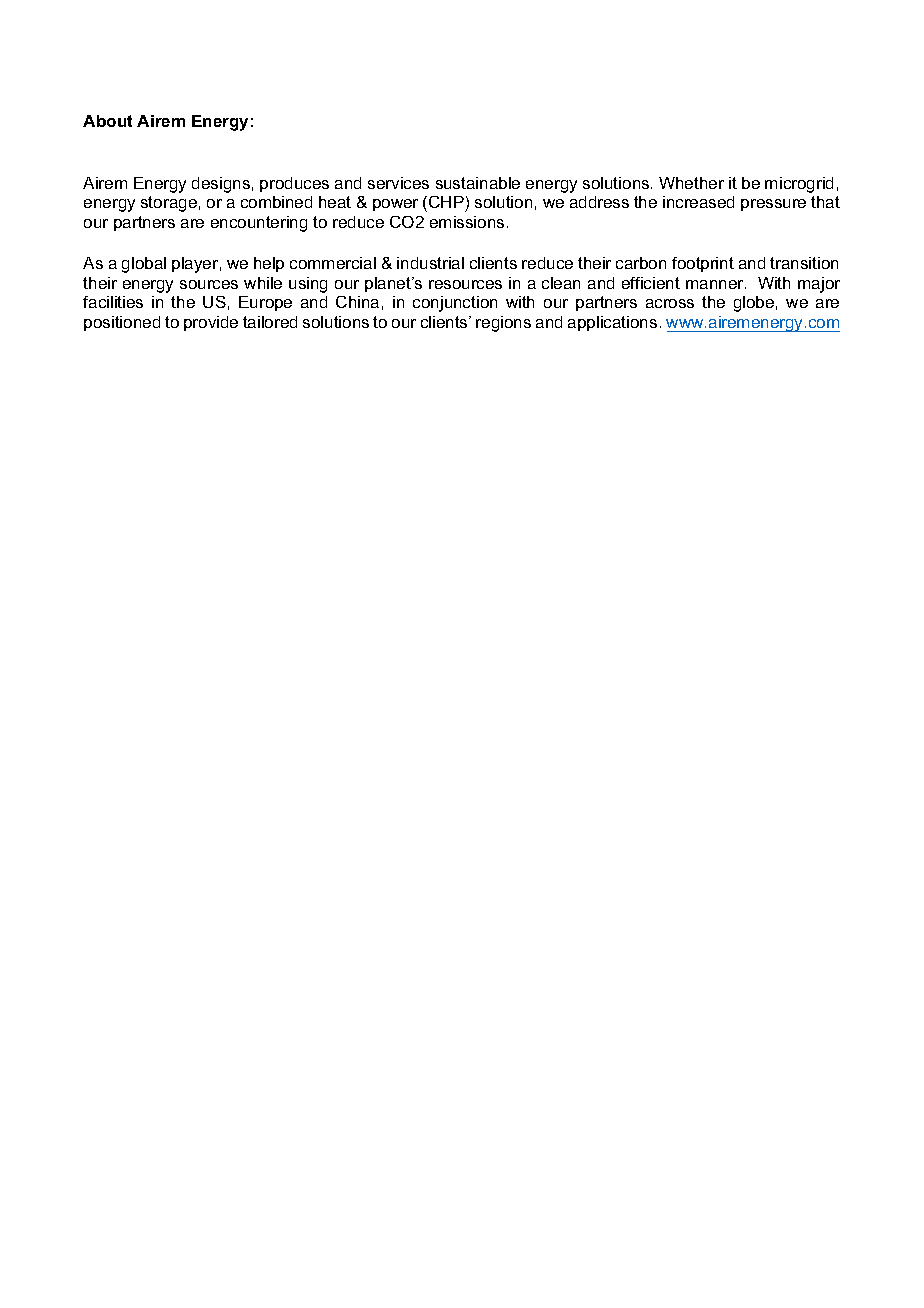  Describe the element at coordinates (503, 324) in the screenshot. I see `regions` at that location.
